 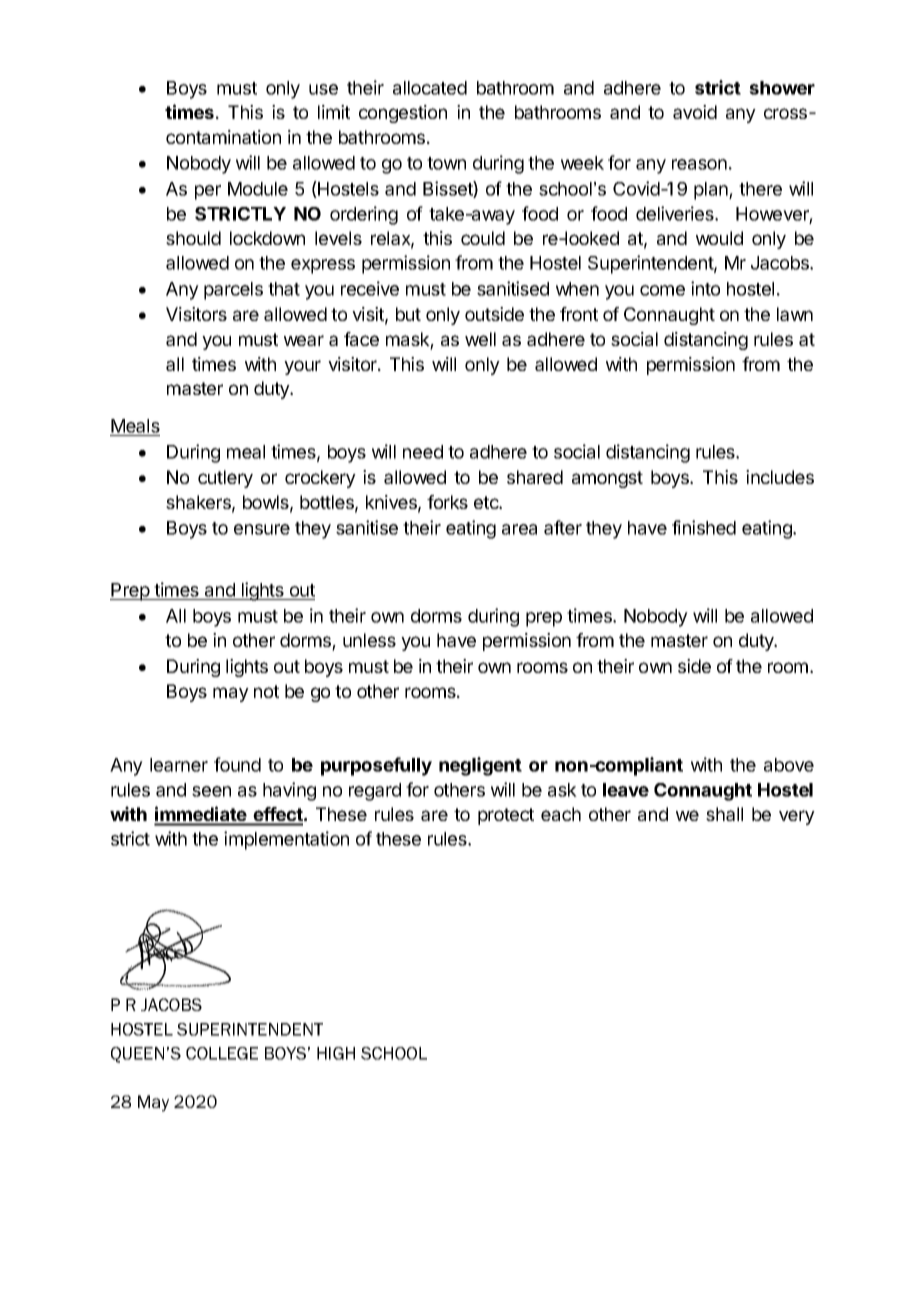 I want to click on use, so click(x=323, y=89).
